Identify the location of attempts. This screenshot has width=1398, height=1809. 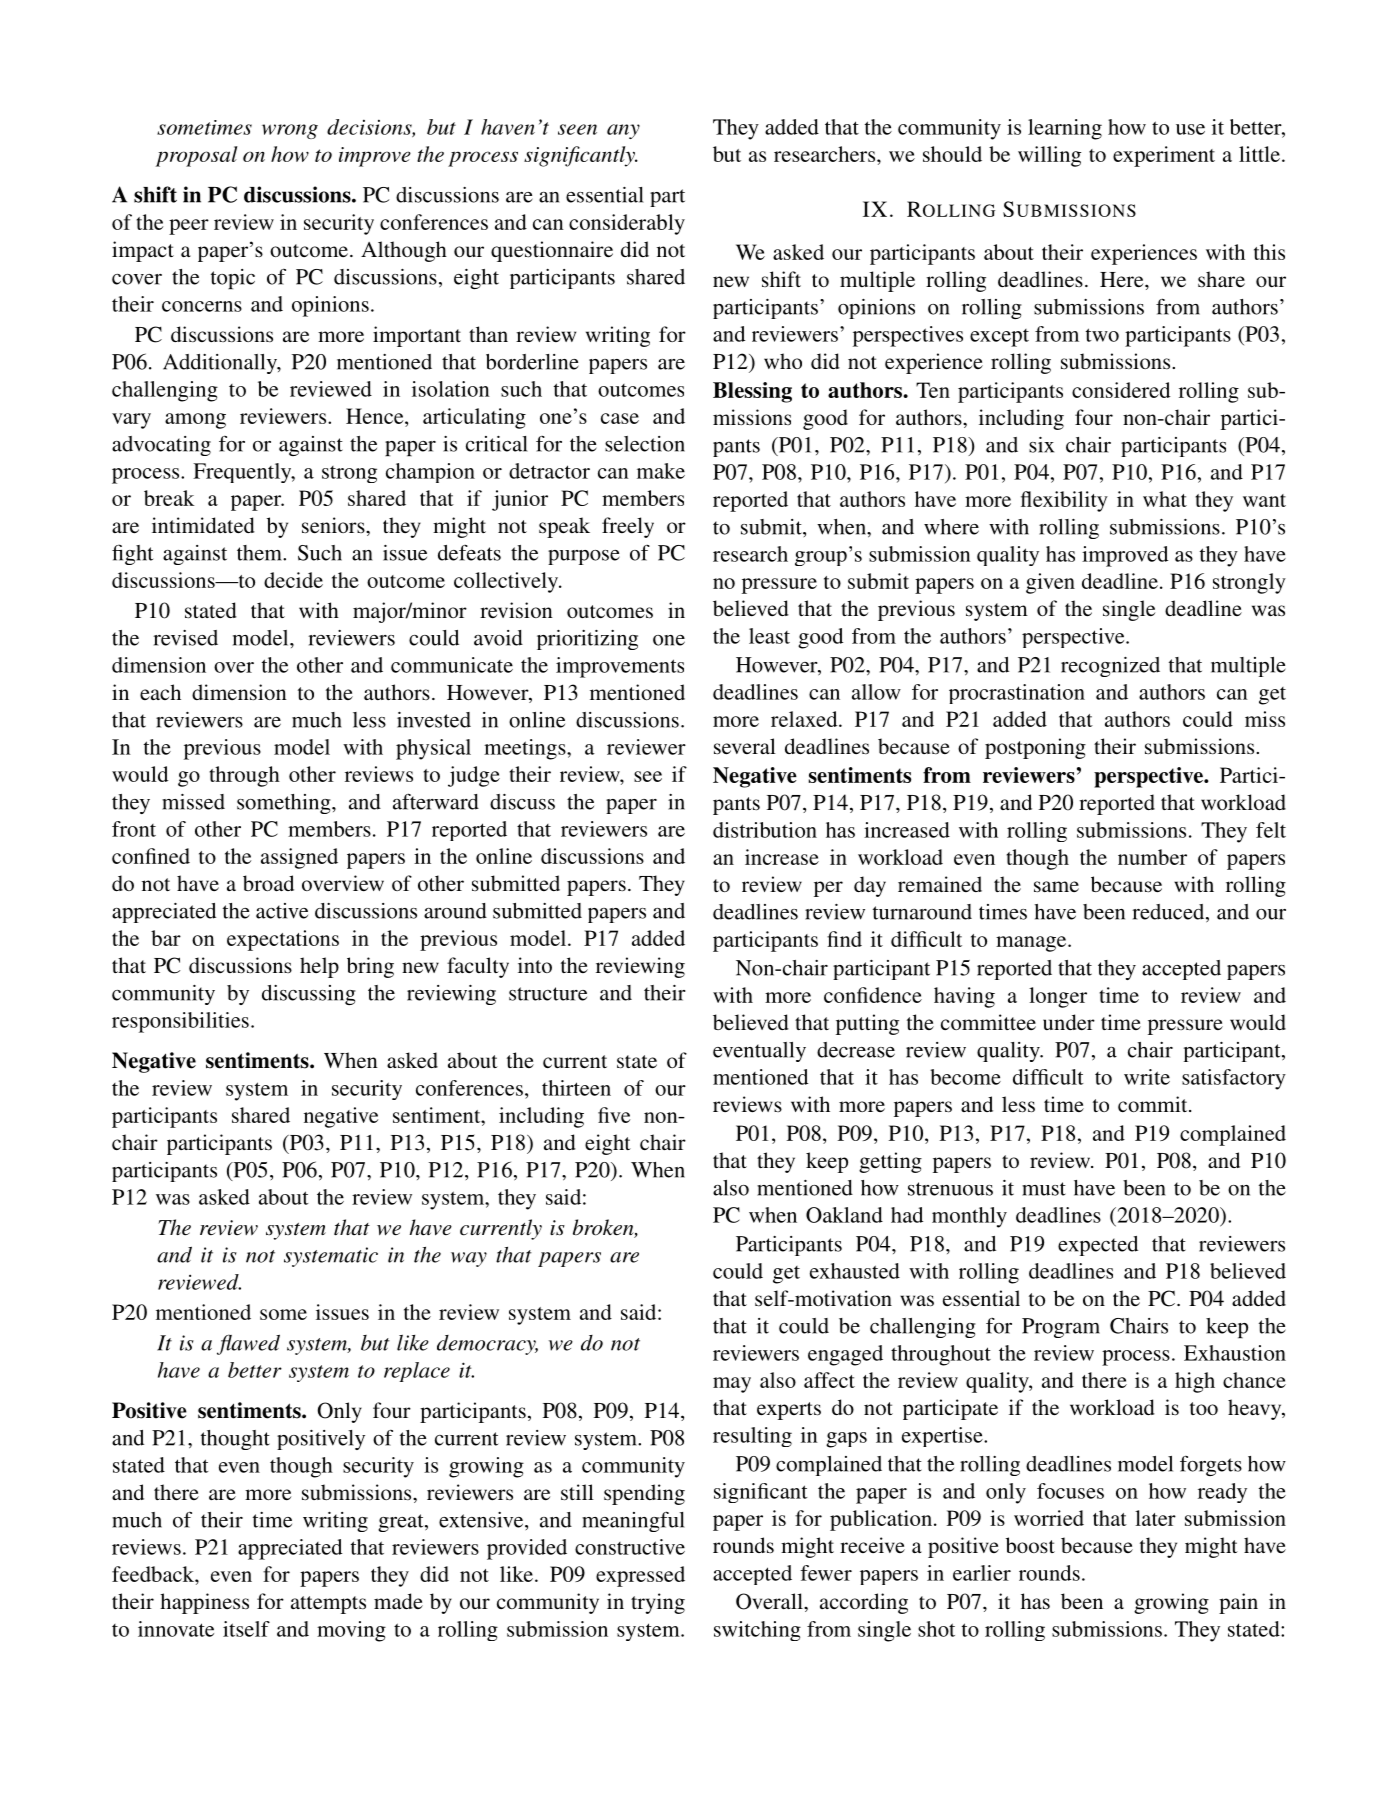
(328, 1605).
